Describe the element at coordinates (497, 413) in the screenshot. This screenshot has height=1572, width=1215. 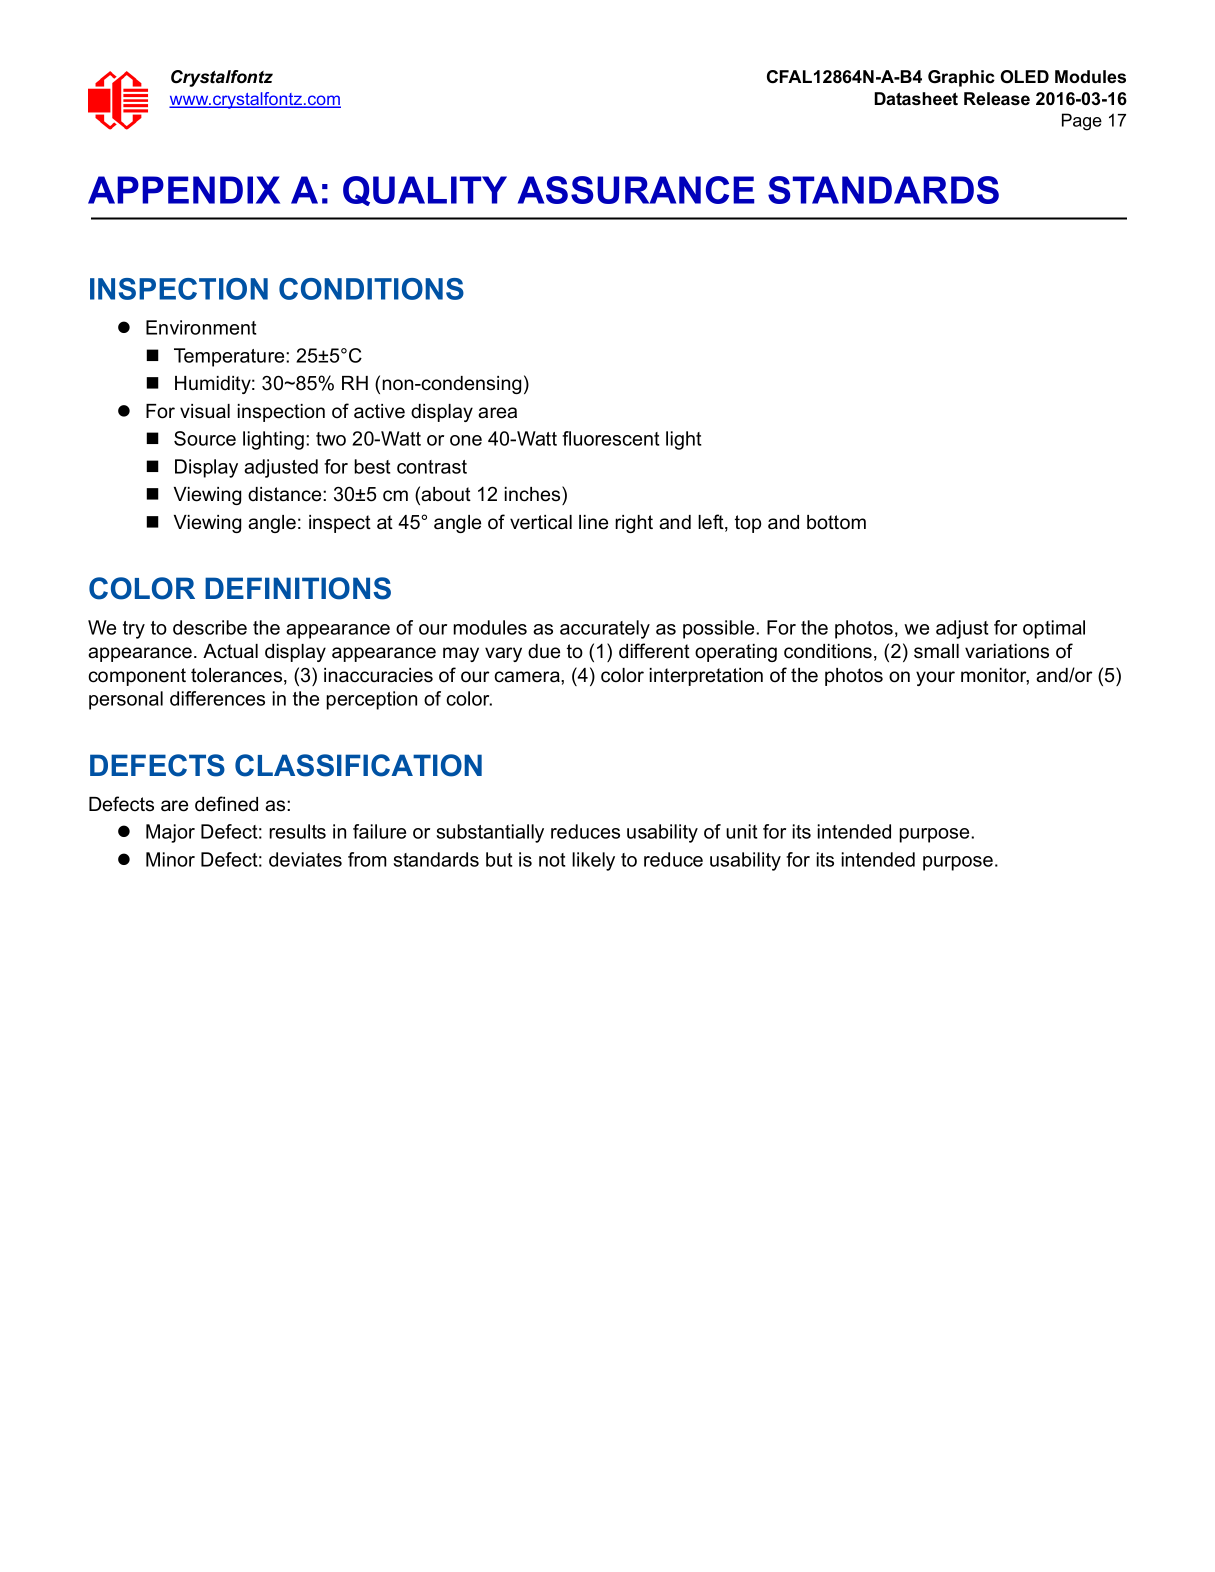
I see `area` at that location.
